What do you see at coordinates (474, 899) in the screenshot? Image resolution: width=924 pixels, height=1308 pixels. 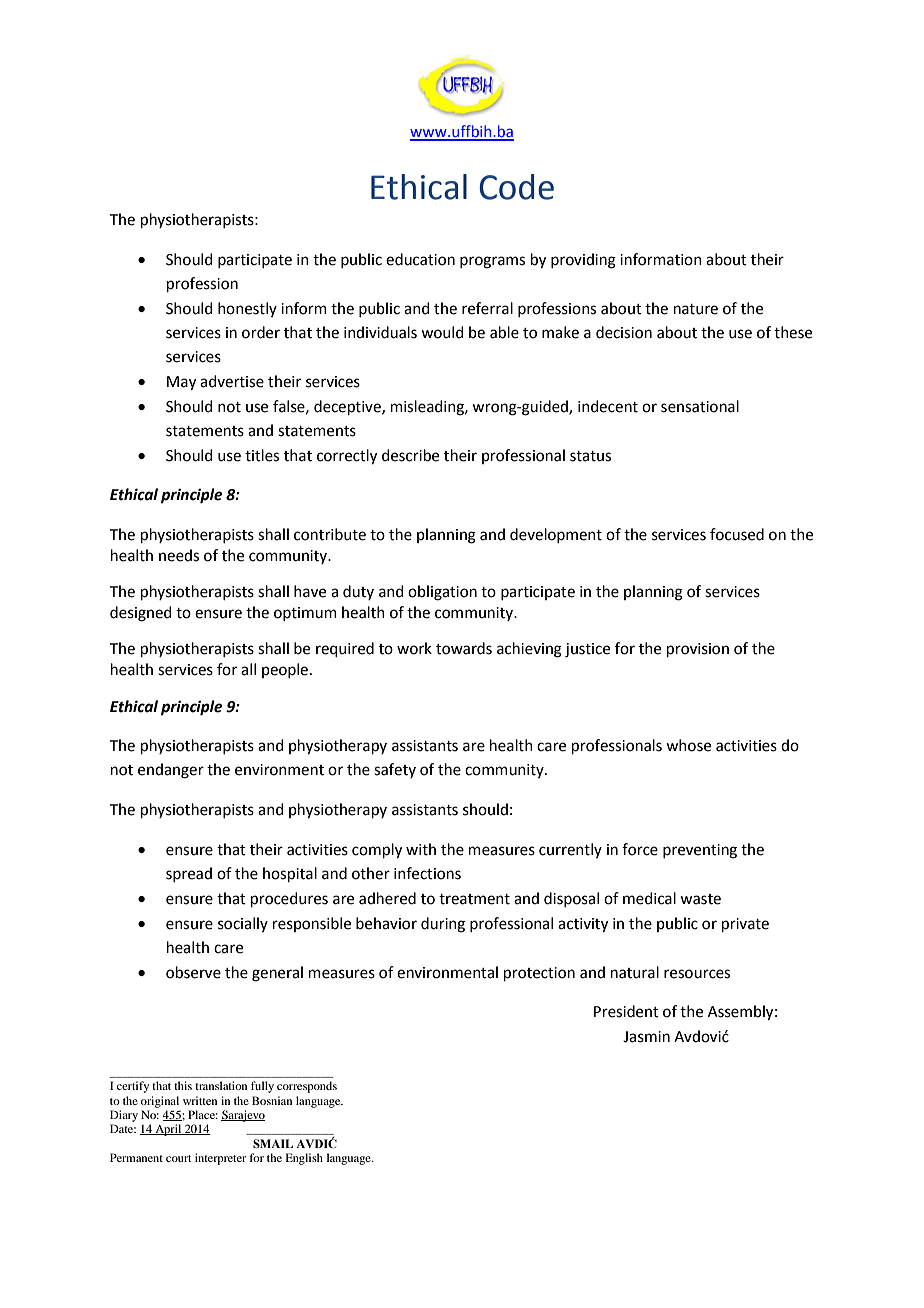 I see `treatment` at bounding box center [474, 899].
